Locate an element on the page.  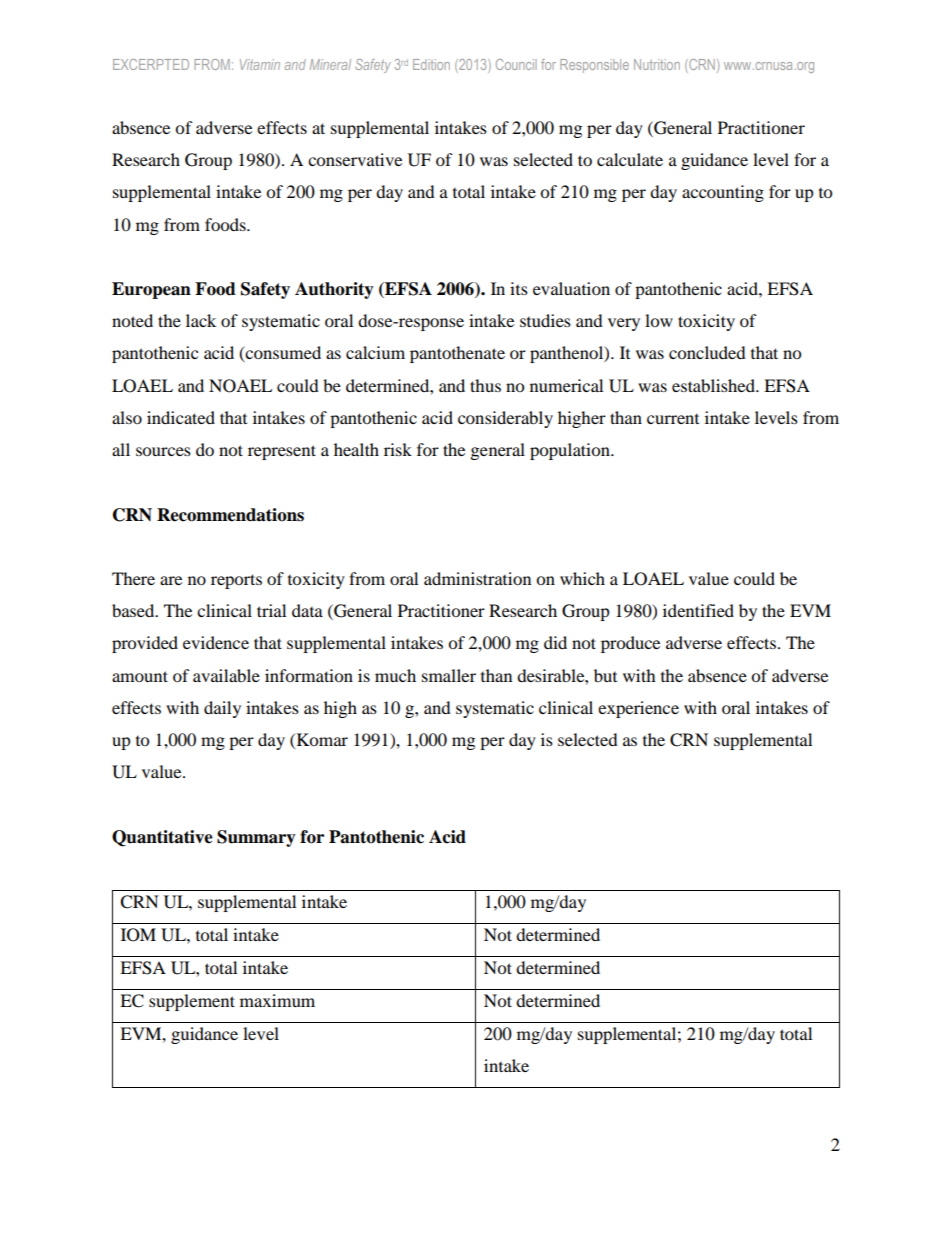
which is located at coordinates (582, 578).
